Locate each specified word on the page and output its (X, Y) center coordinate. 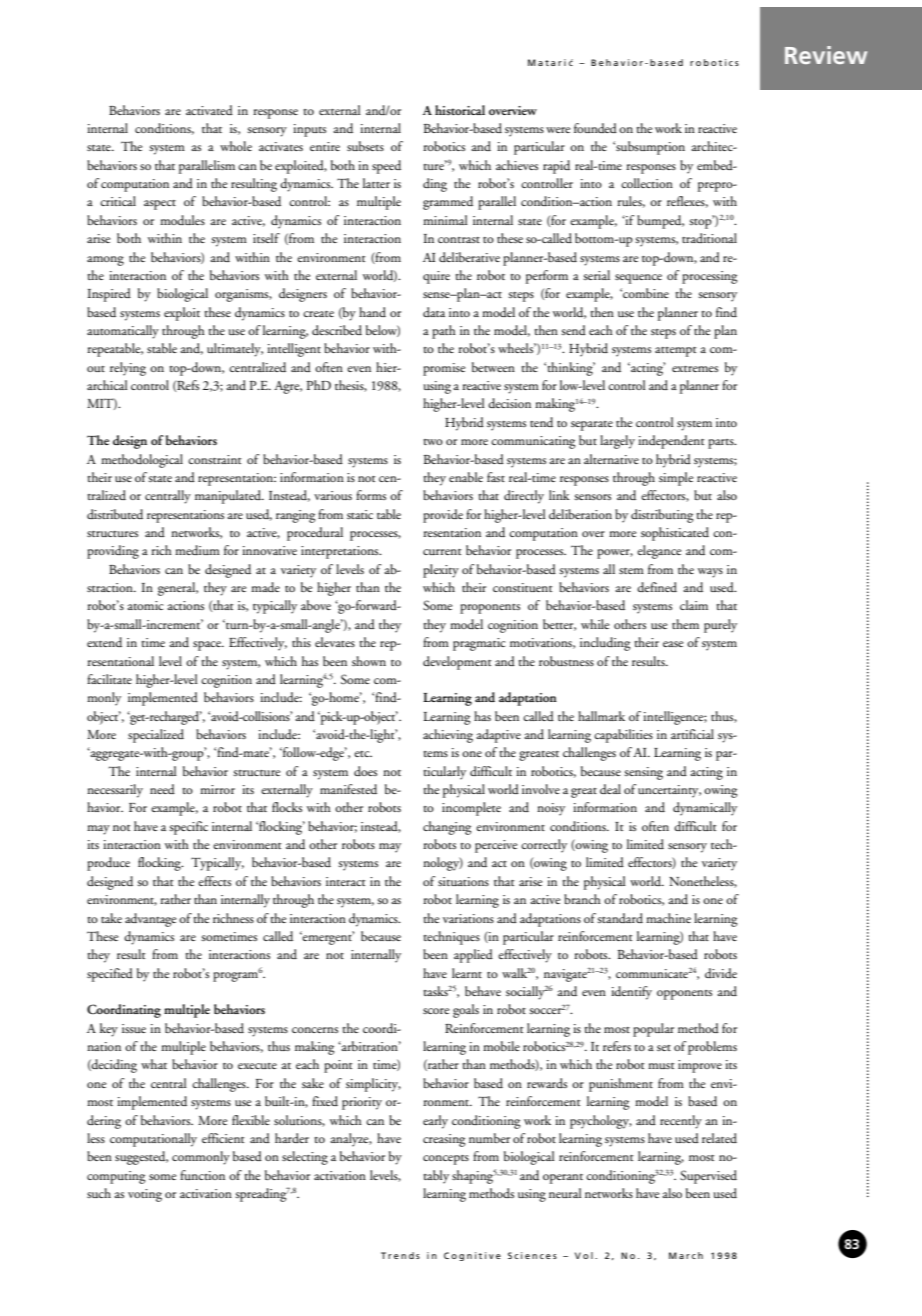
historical (460, 110)
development (457, 663)
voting (145, 1195)
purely (720, 626)
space (208, 646)
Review (826, 55)
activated (209, 110)
